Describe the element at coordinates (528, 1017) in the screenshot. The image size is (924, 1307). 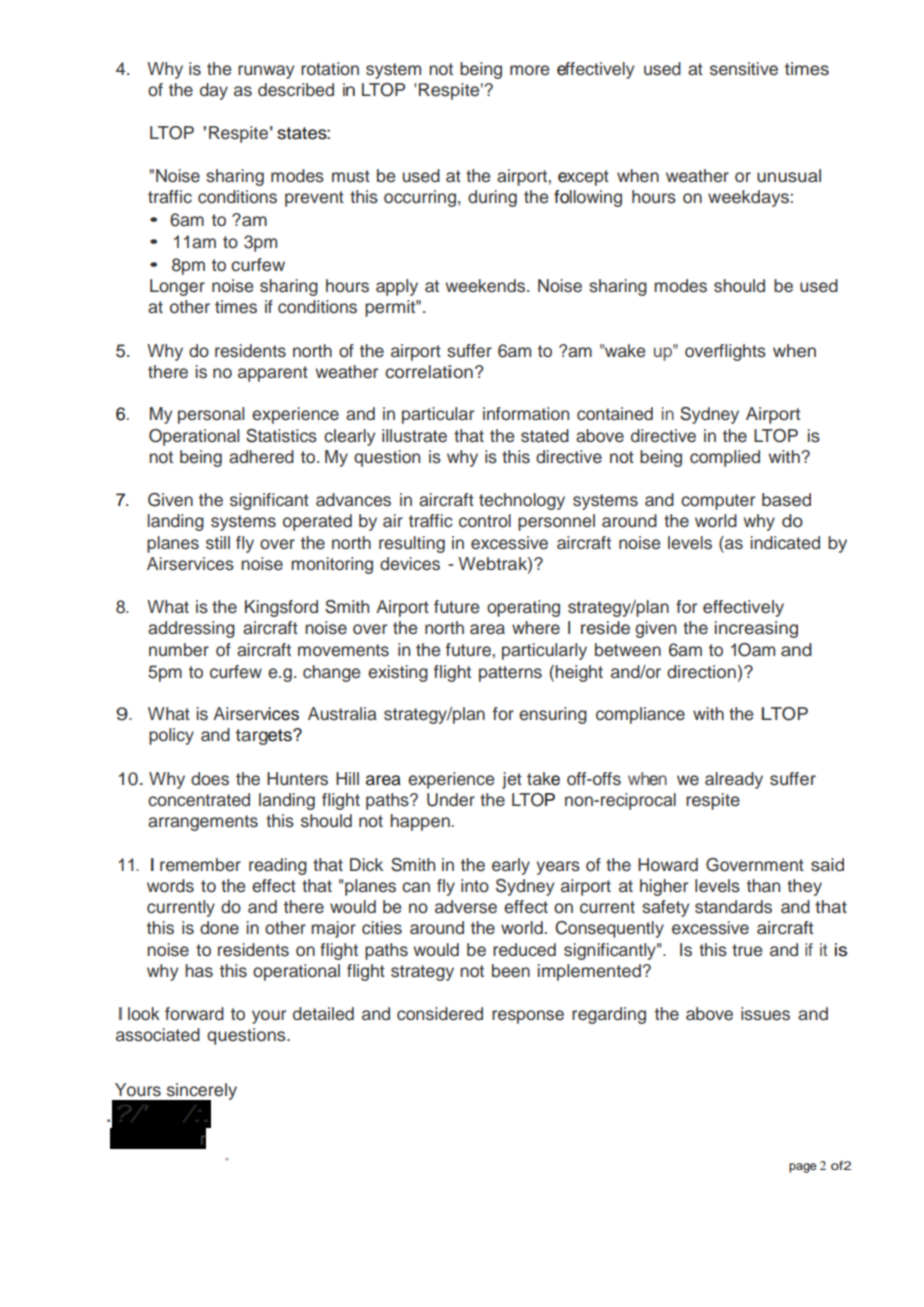
I see `response` at that location.
